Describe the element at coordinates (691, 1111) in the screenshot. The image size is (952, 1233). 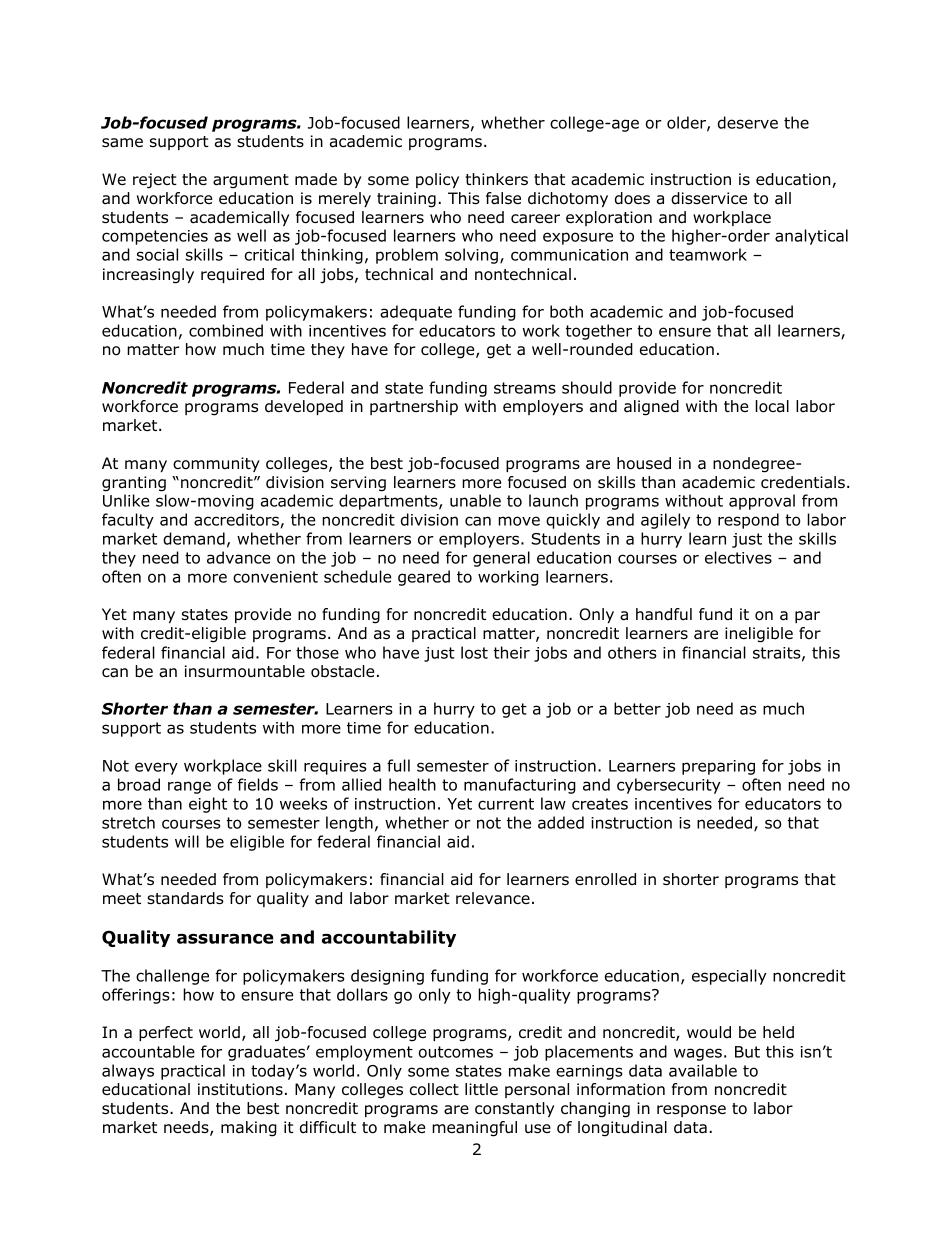
I see `response` at that location.
